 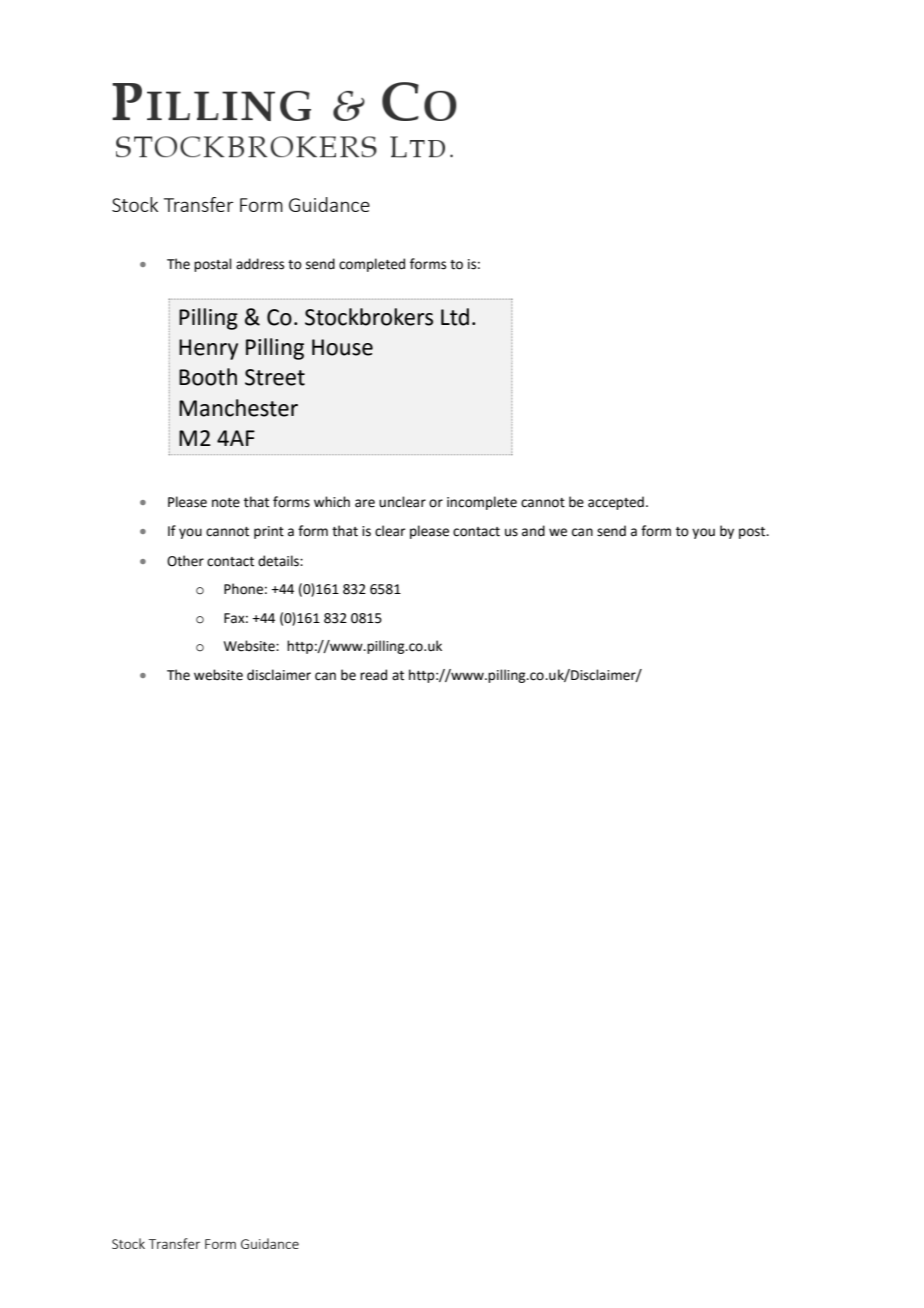 What do you see at coordinates (238, 408) in the document?
I see `Manchester` at bounding box center [238, 408].
